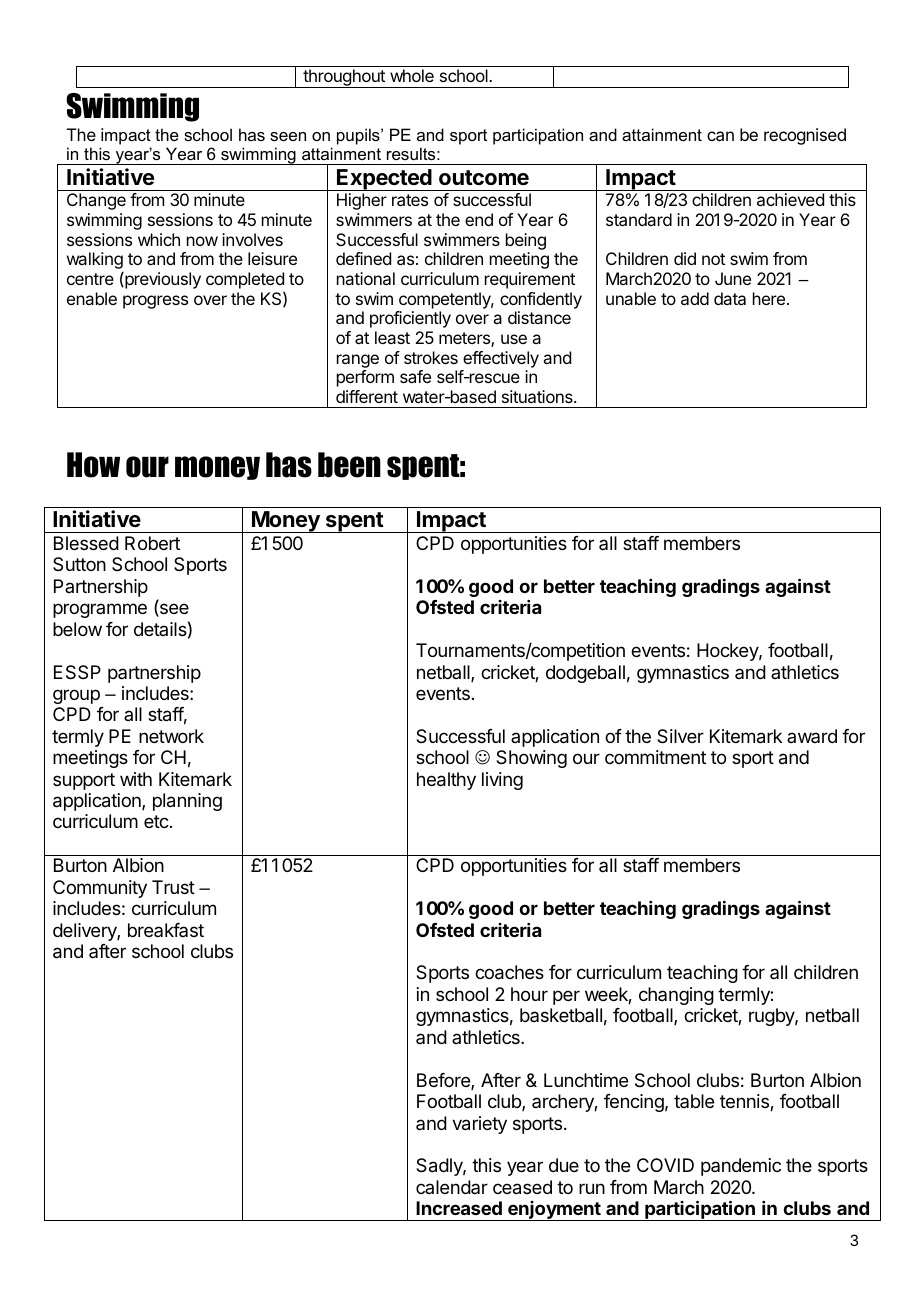  Describe the element at coordinates (459, 1208) in the screenshot. I see `Increased` at that location.
